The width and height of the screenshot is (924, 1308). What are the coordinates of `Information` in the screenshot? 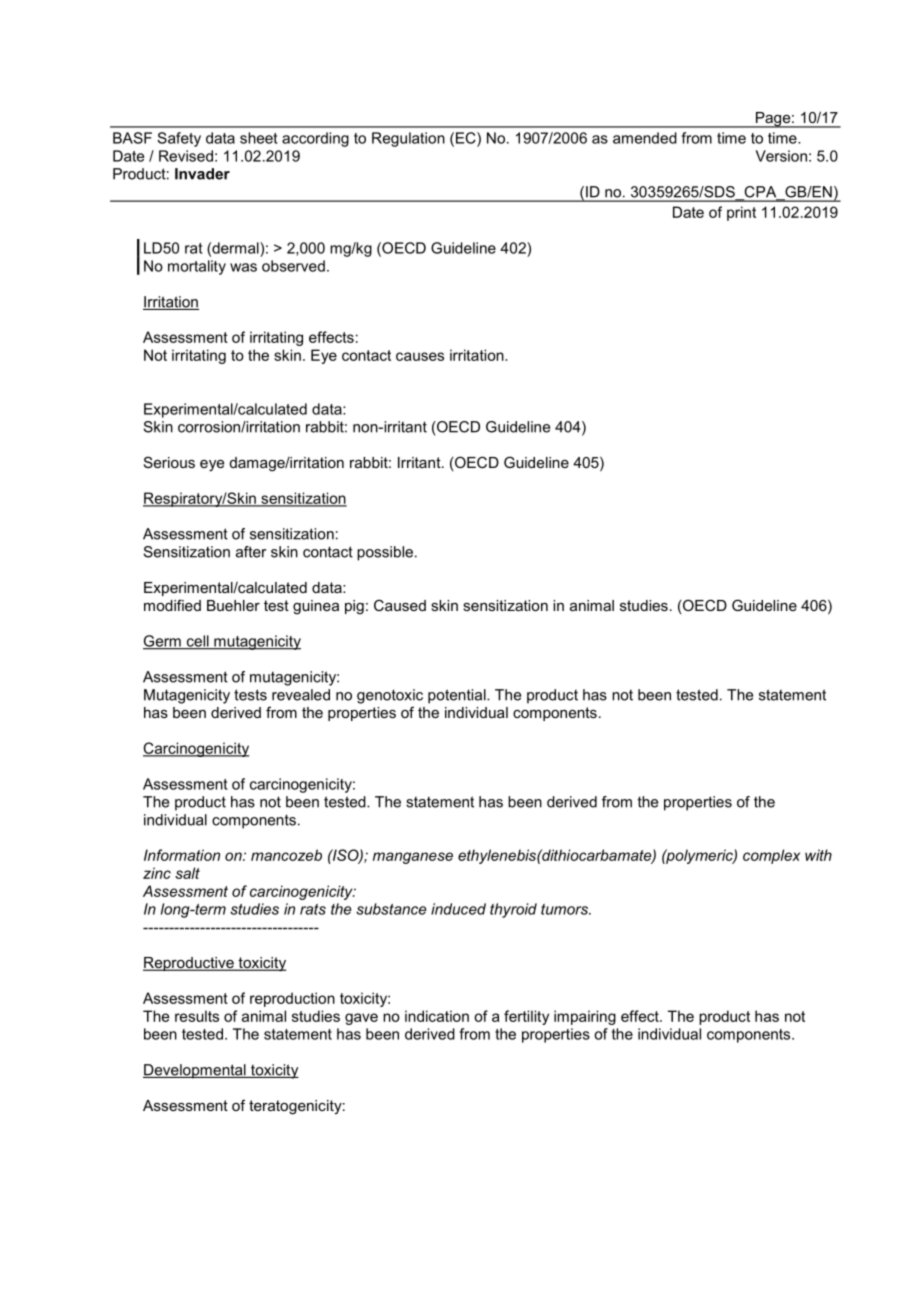 It's located at (182, 855).
